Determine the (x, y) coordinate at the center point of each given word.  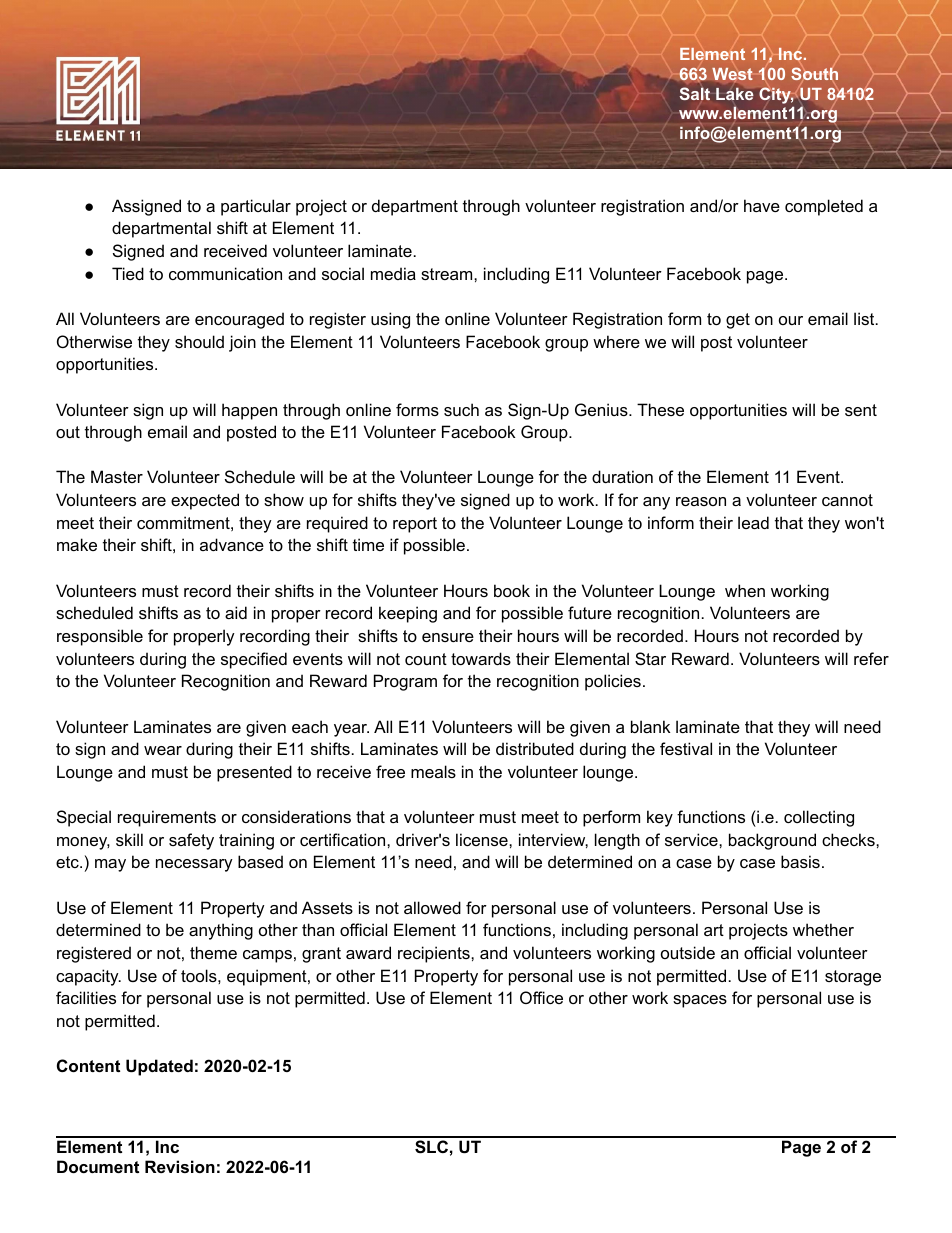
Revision (180, 1166)
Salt (695, 93)
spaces (700, 1001)
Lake (735, 94)
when (745, 590)
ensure (448, 637)
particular (256, 207)
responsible (100, 637)
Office (541, 997)
